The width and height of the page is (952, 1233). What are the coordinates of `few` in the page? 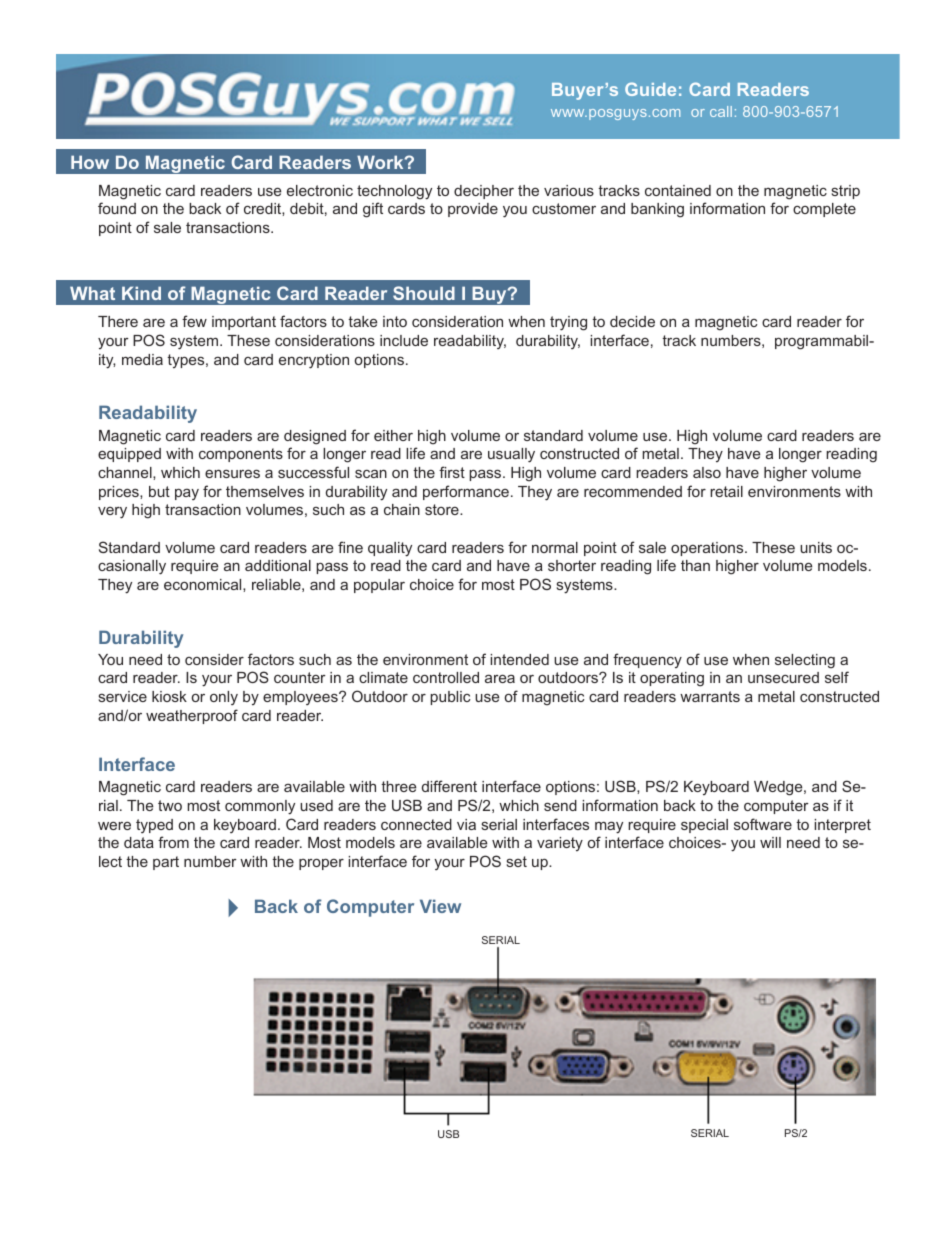 It's located at (194, 321).
